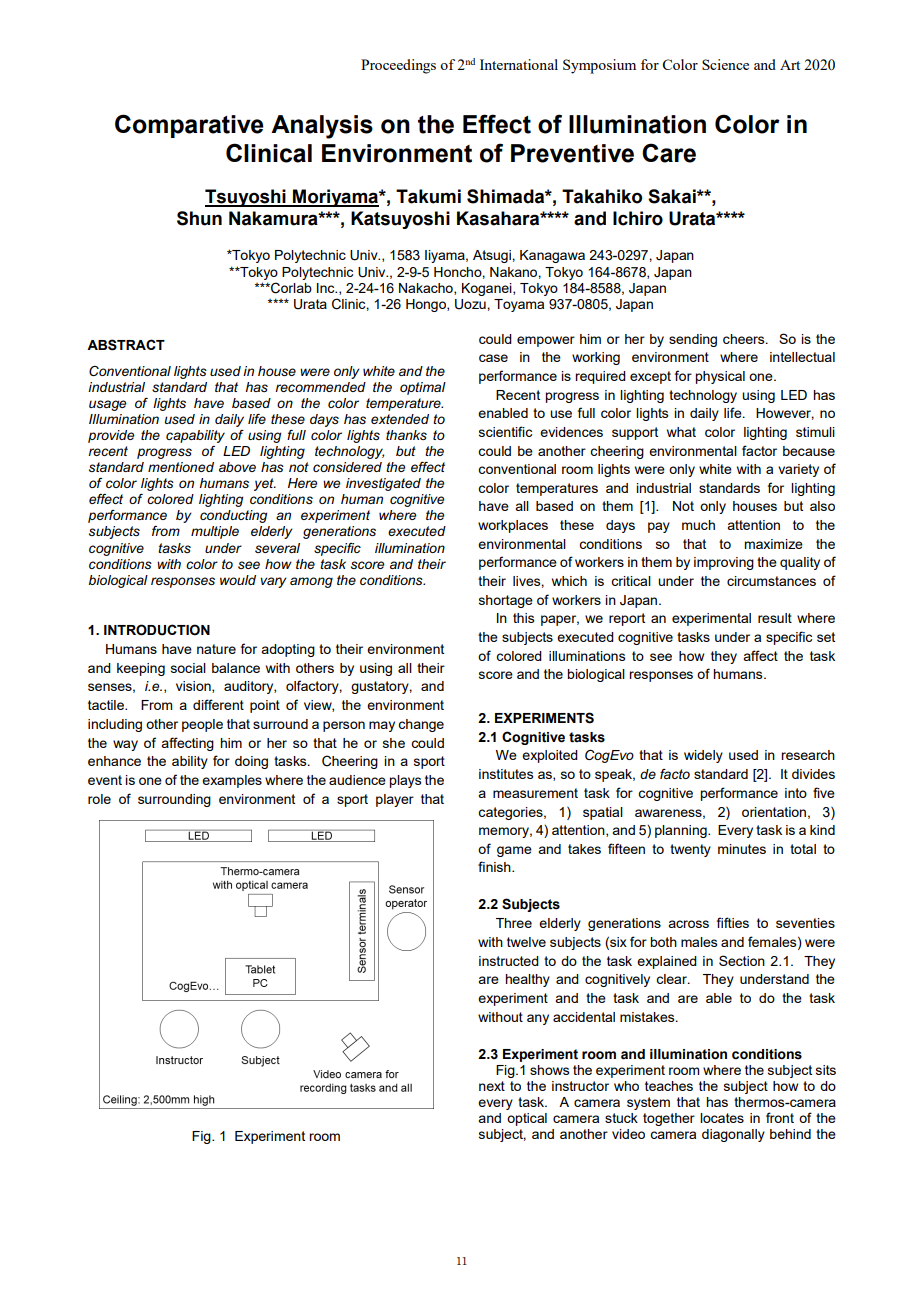 The width and height of the screenshot is (924, 1308). I want to click on Toyama, so click(519, 305).
